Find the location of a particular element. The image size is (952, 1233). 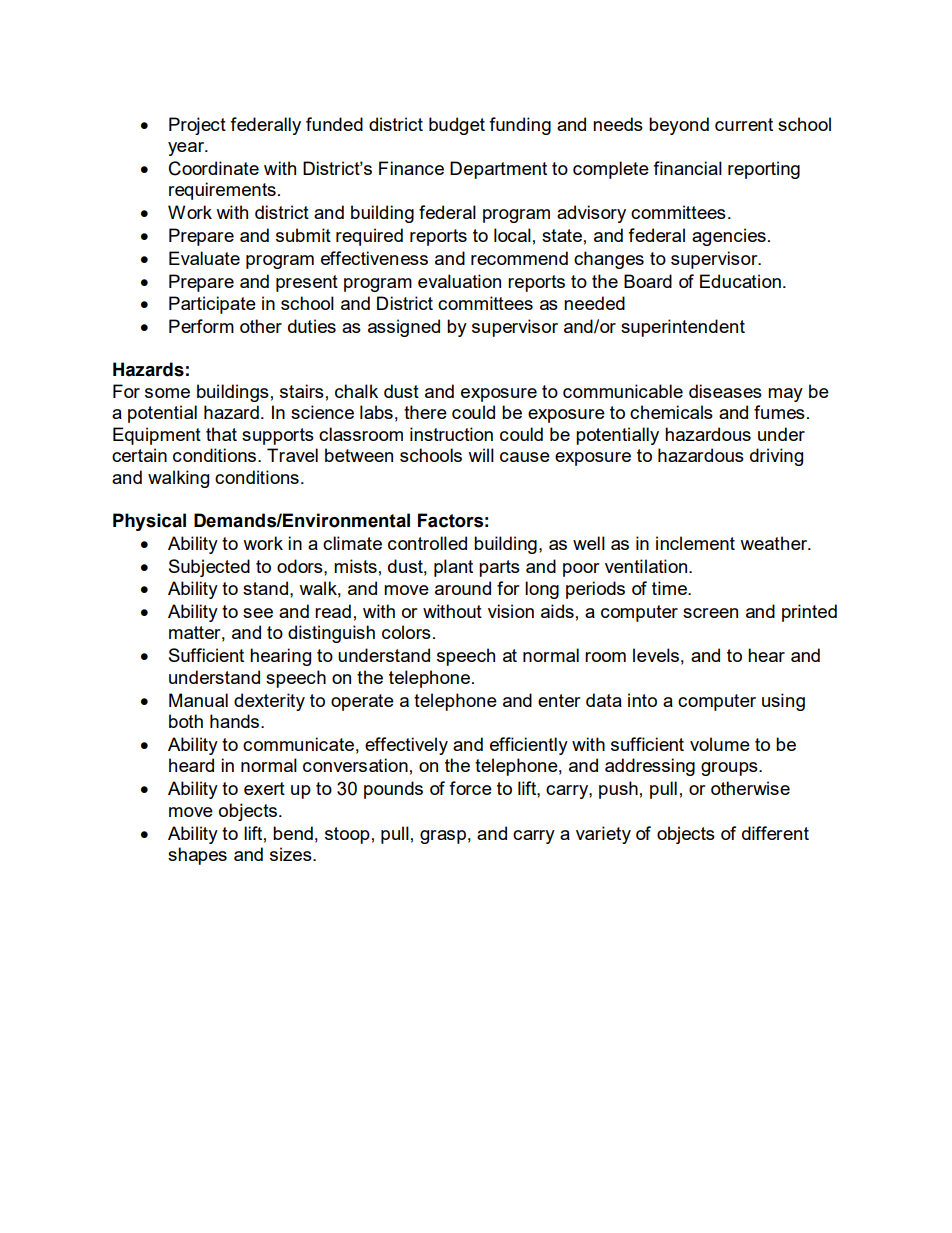

budget is located at coordinates (457, 126).
